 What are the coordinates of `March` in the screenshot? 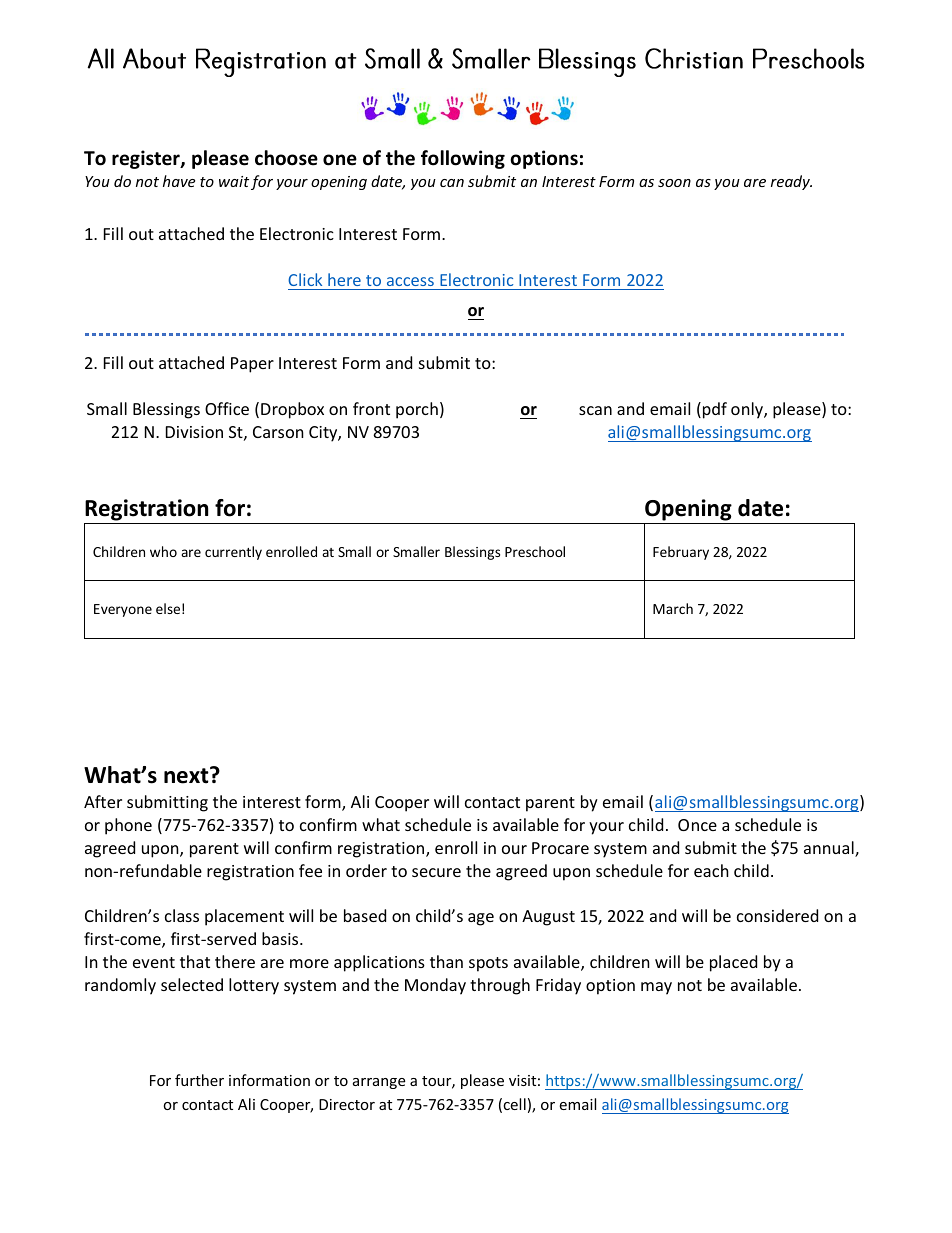 It's located at (673, 608).
